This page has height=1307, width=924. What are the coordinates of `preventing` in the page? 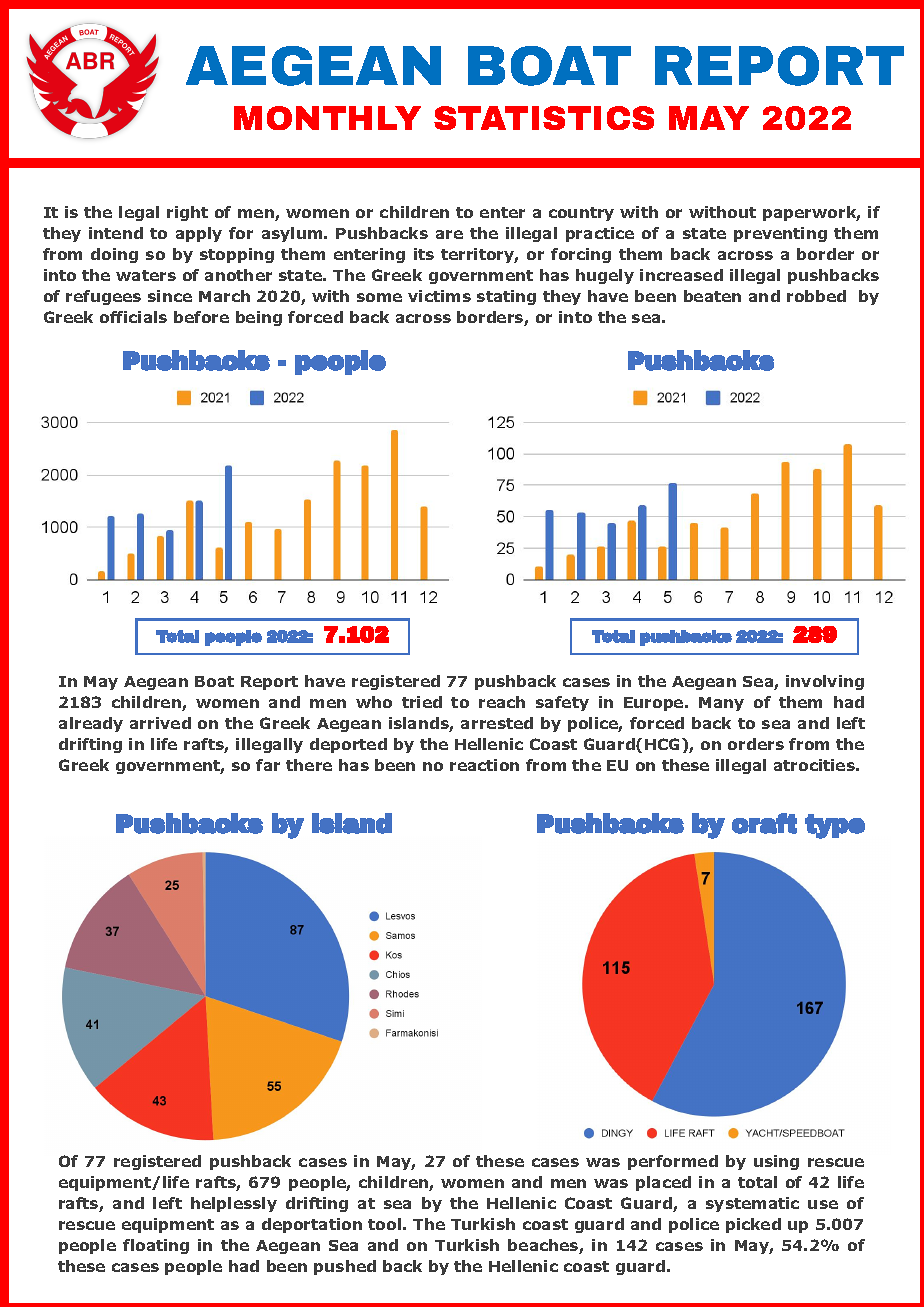 It's located at (780, 234).
